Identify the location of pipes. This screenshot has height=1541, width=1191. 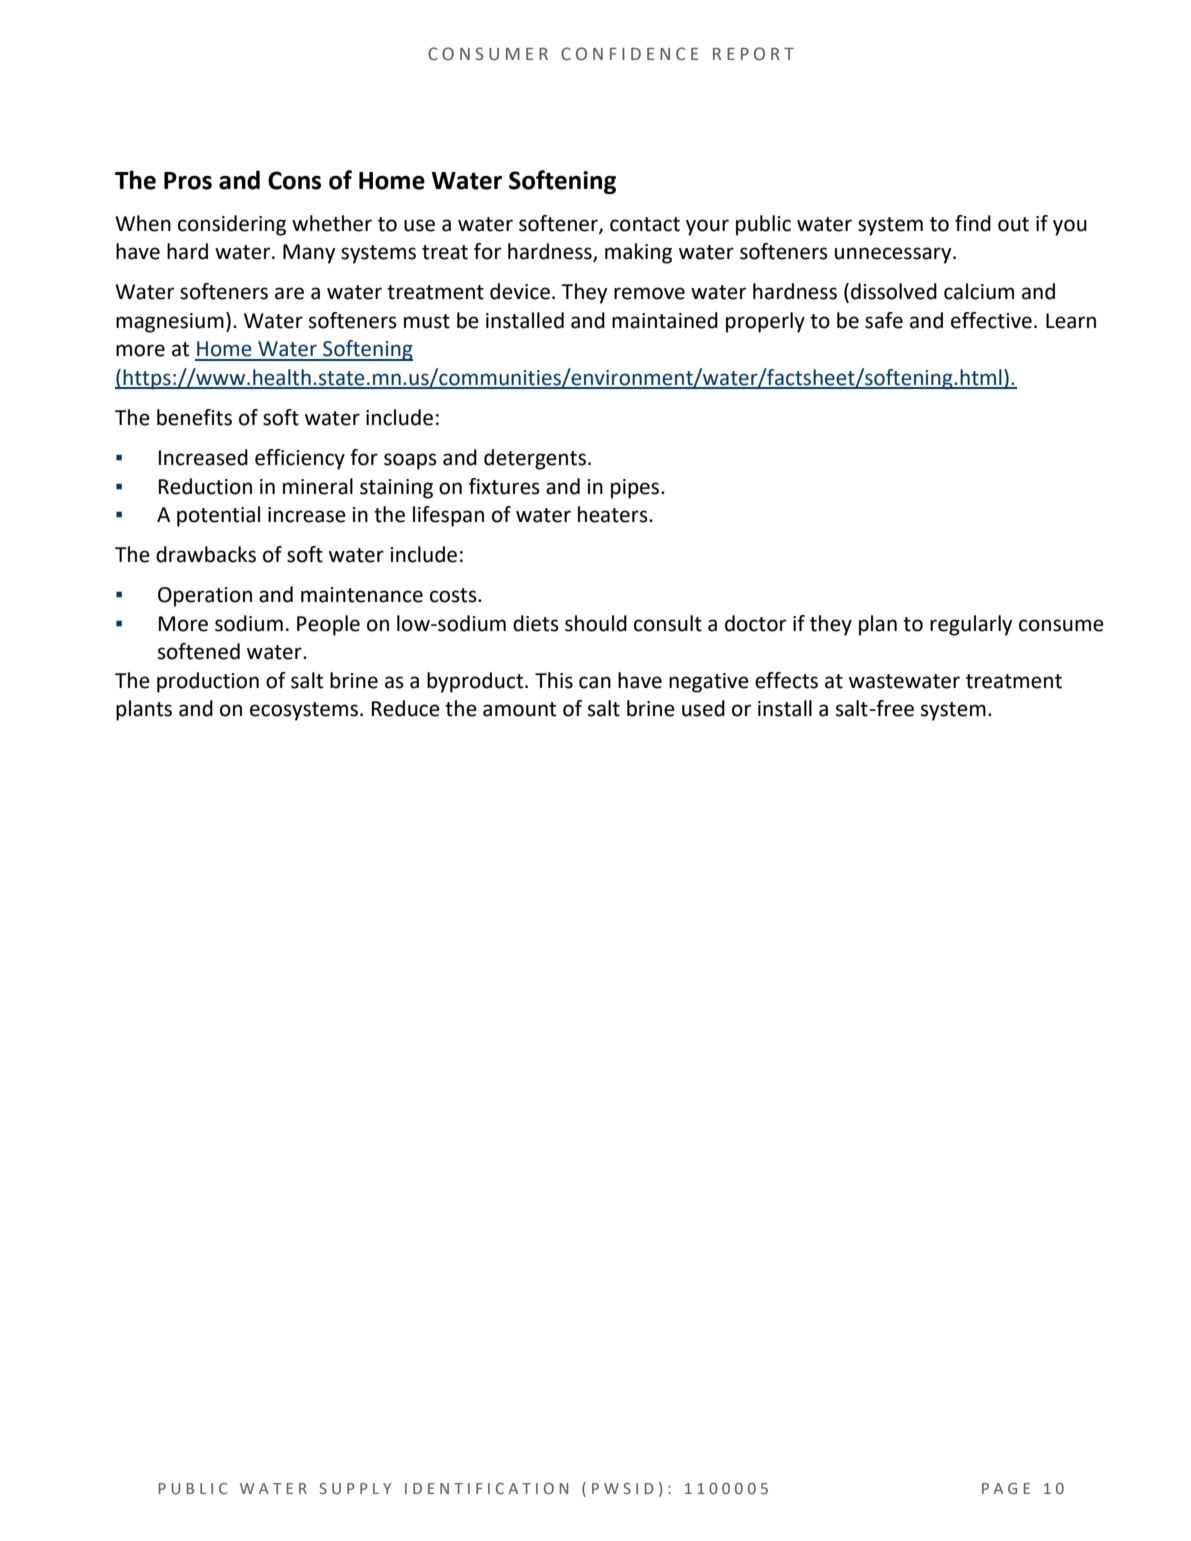
(636, 489).
